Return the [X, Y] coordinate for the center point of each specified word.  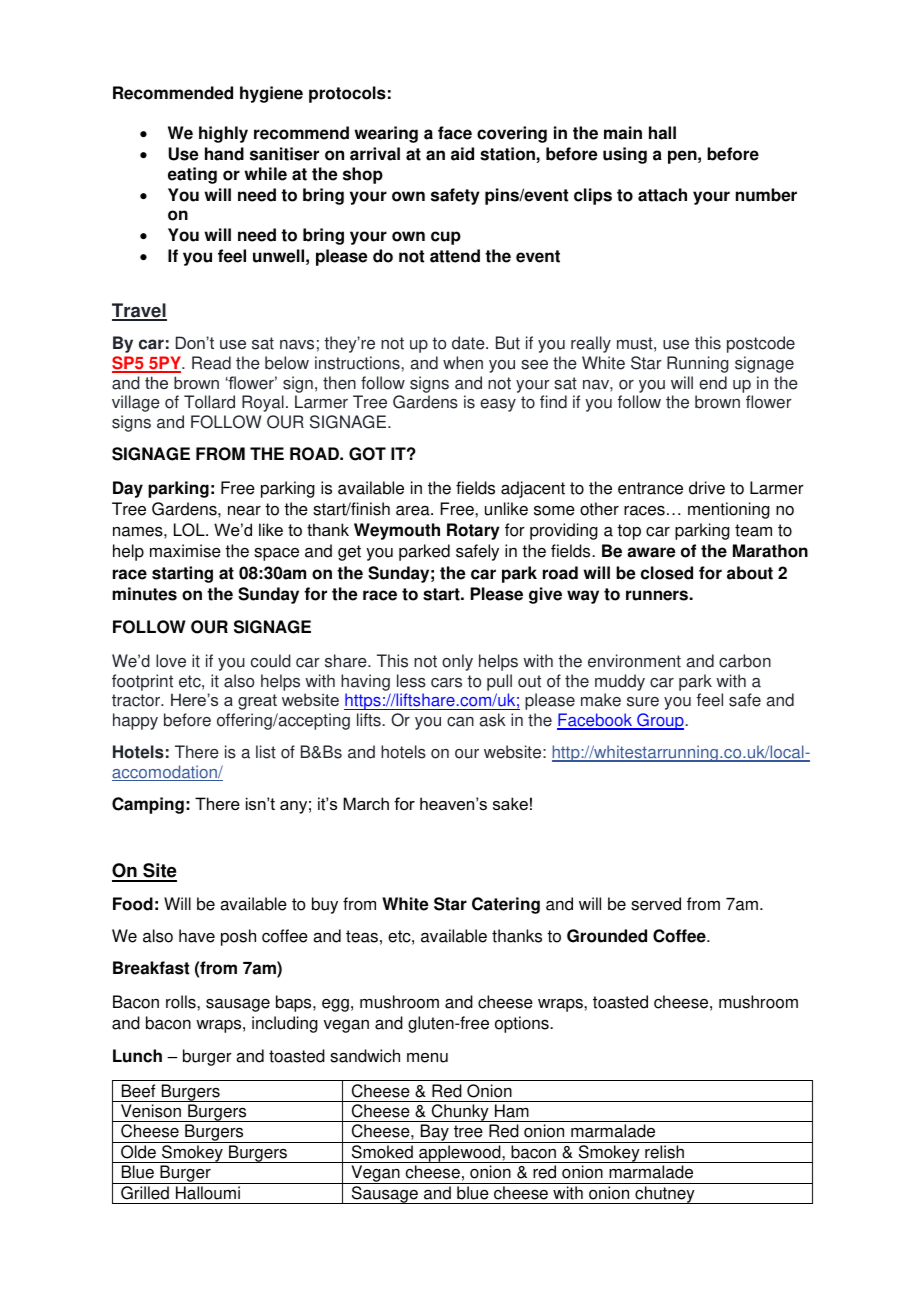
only [457, 662]
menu [427, 1058]
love [171, 661]
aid [462, 154]
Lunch [137, 1056]
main [623, 133]
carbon [745, 661]
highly [223, 134]
